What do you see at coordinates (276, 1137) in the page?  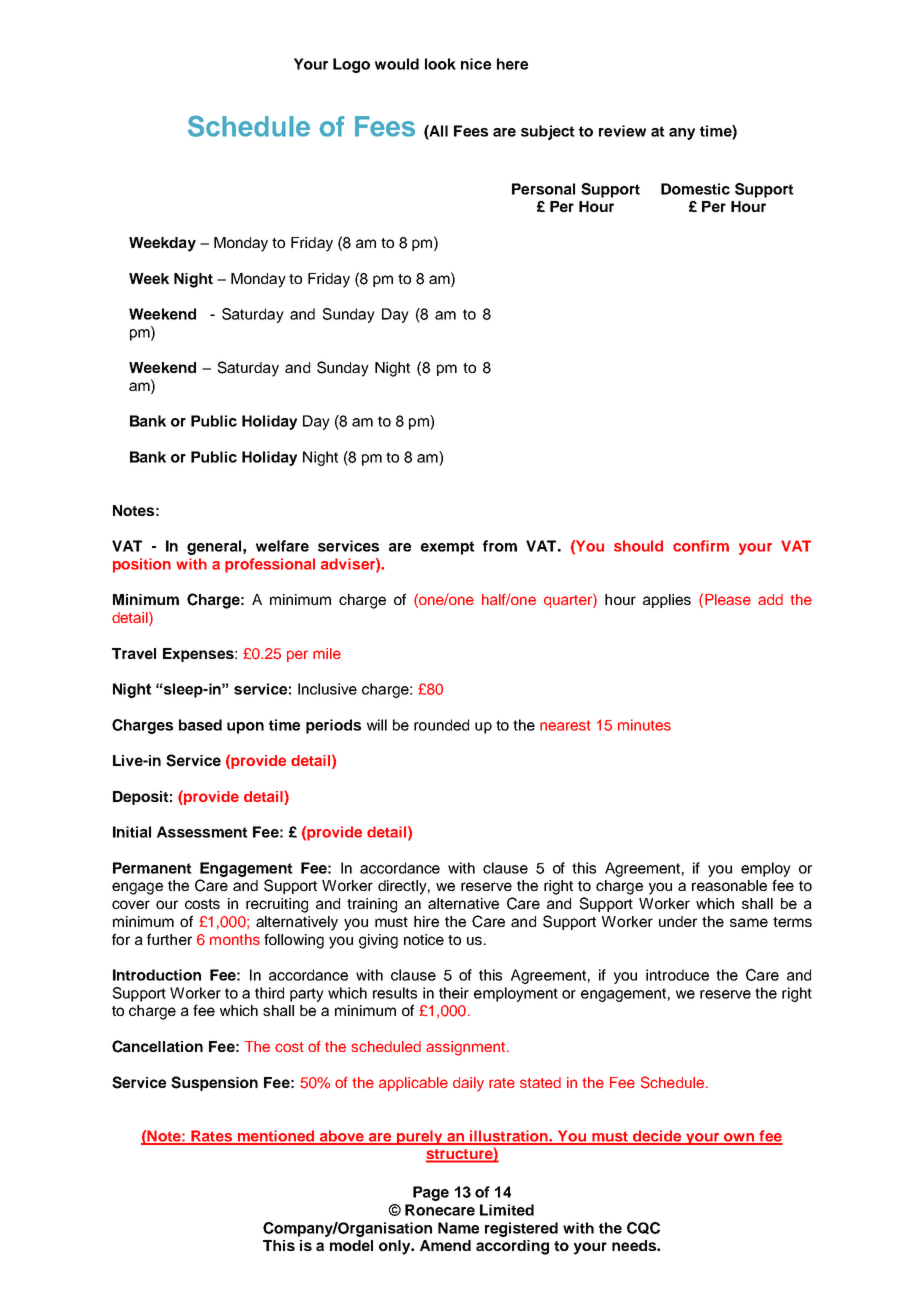 I see `mentioned` at bounding box center [276, 1137].
